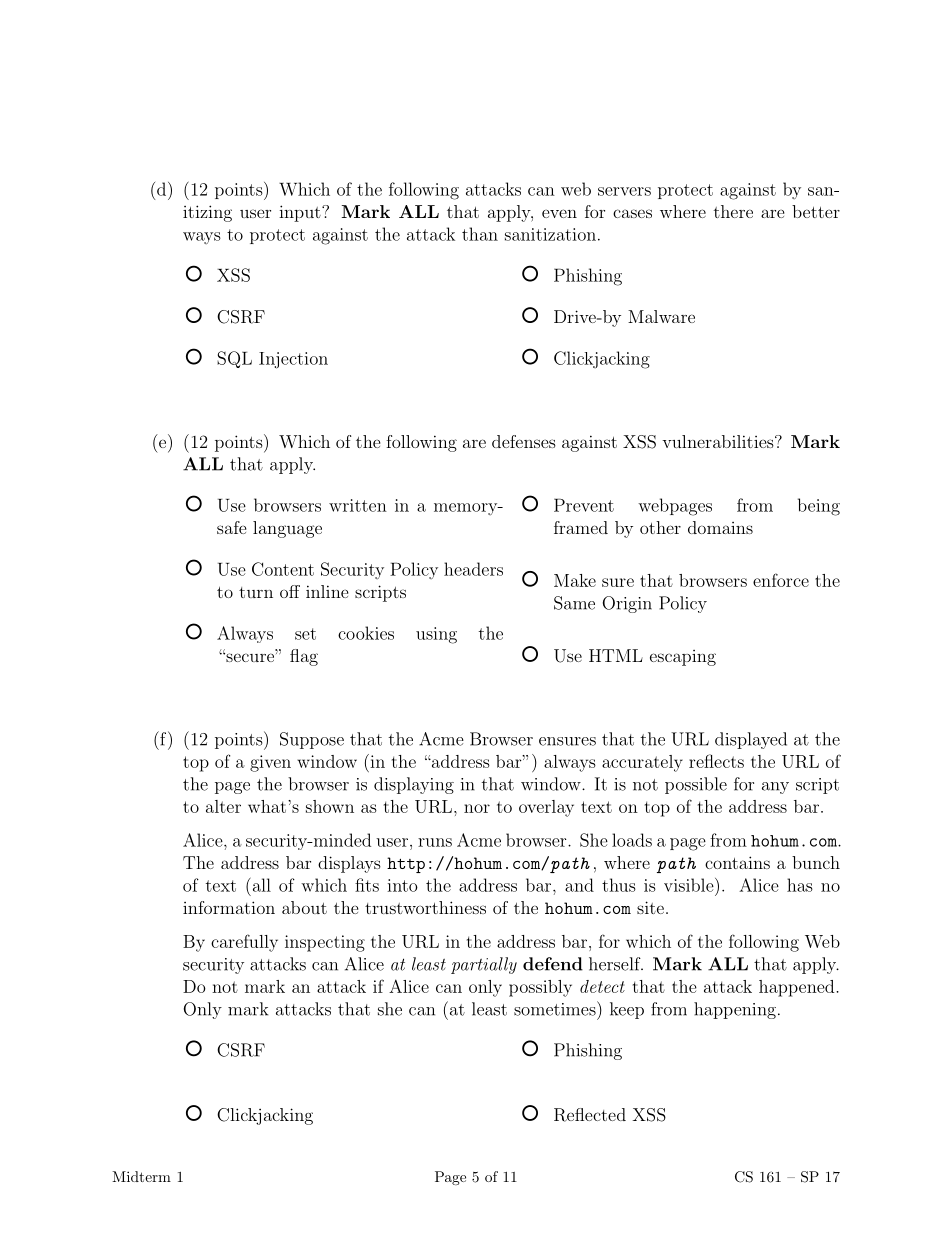  Describe the element at coordinates (683, 658) in the screenshot. I see `escaping` at that location.
